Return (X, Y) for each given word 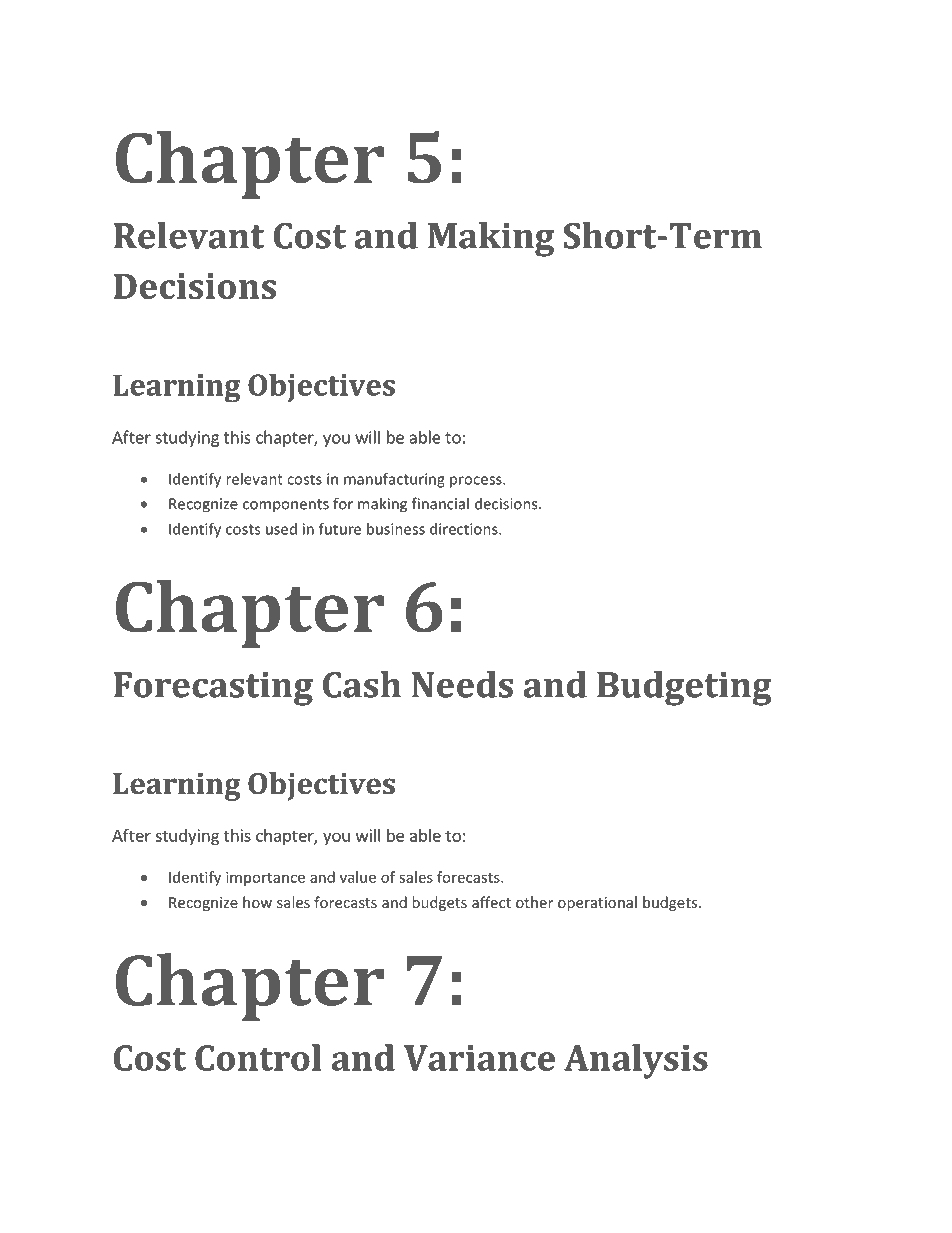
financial (440, 503)
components (286, 506)
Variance (479, 1058)
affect (491, 902)
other (534, 902)
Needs (462, 684)
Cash (362, 684)
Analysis (636, 1061)
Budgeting (684, 688)
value (358, 877)
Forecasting (213, 689)
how (257, 902)
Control (258, 1057)
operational (597, 903)
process (477, 482)
